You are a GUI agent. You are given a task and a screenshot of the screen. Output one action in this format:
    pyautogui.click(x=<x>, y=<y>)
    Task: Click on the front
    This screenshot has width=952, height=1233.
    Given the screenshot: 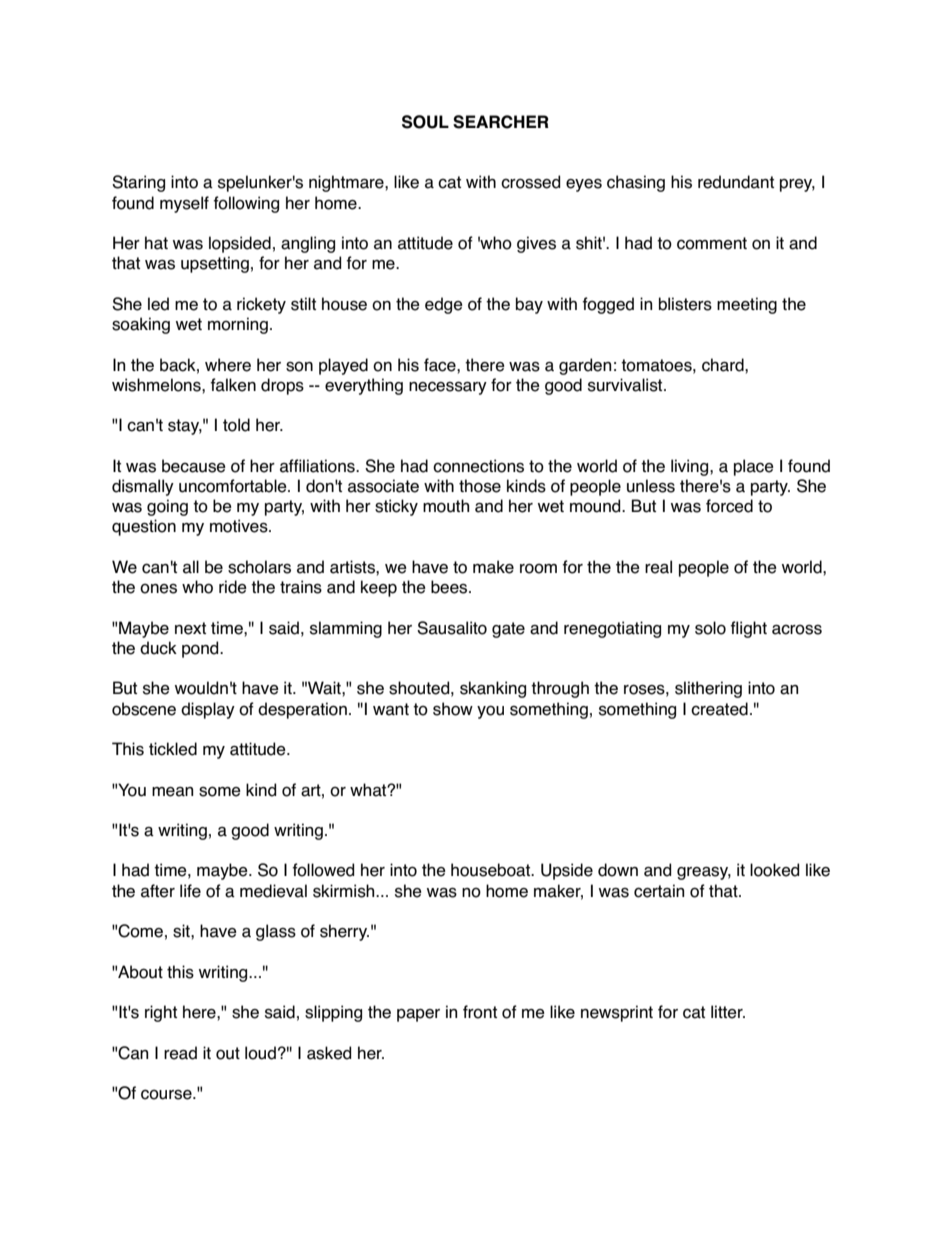 What is the action you would take?
    pyautogui.click(x=480, y=1012)
